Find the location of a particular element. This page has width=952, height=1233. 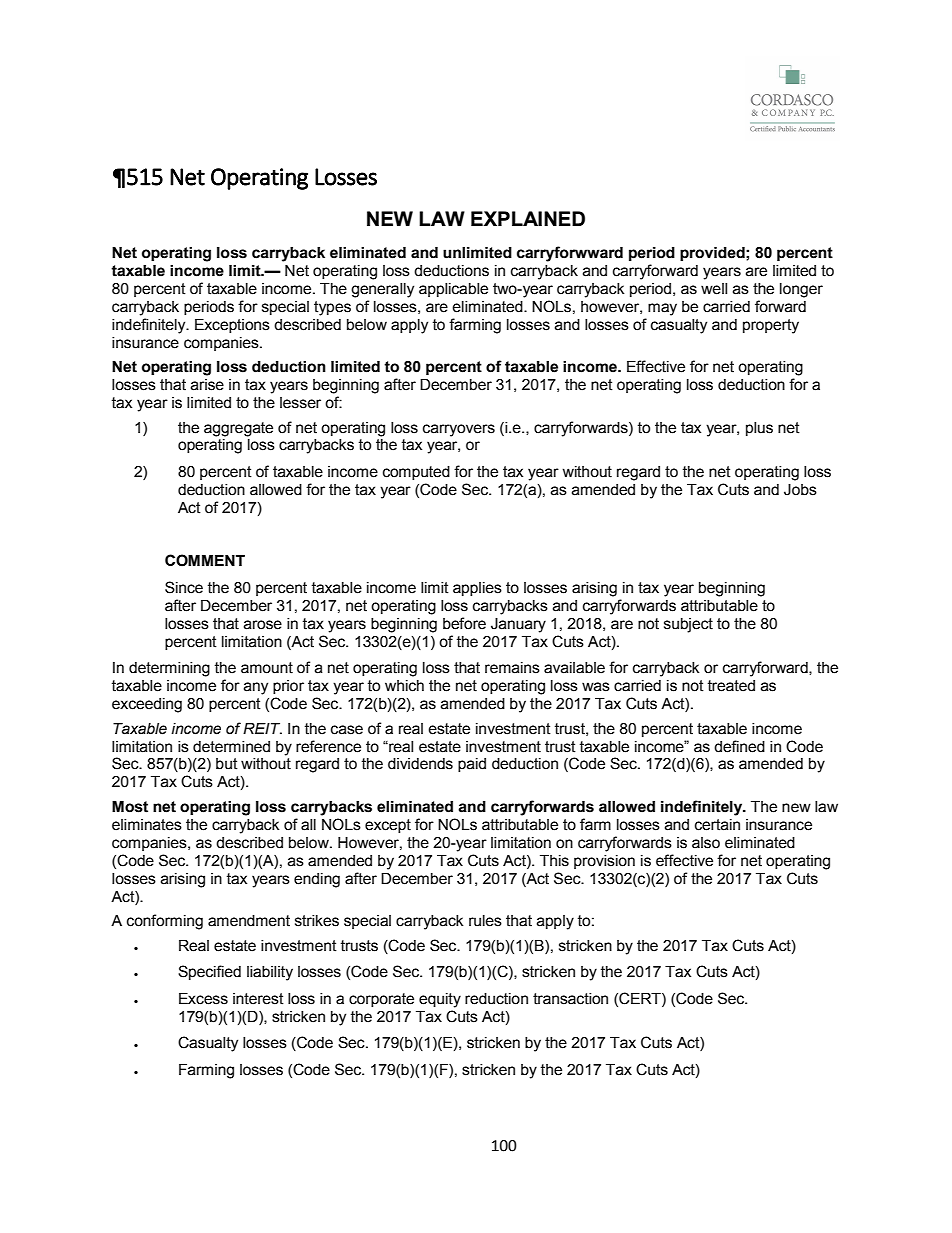

EXPLAINED is located at coordinates (528, 218).
